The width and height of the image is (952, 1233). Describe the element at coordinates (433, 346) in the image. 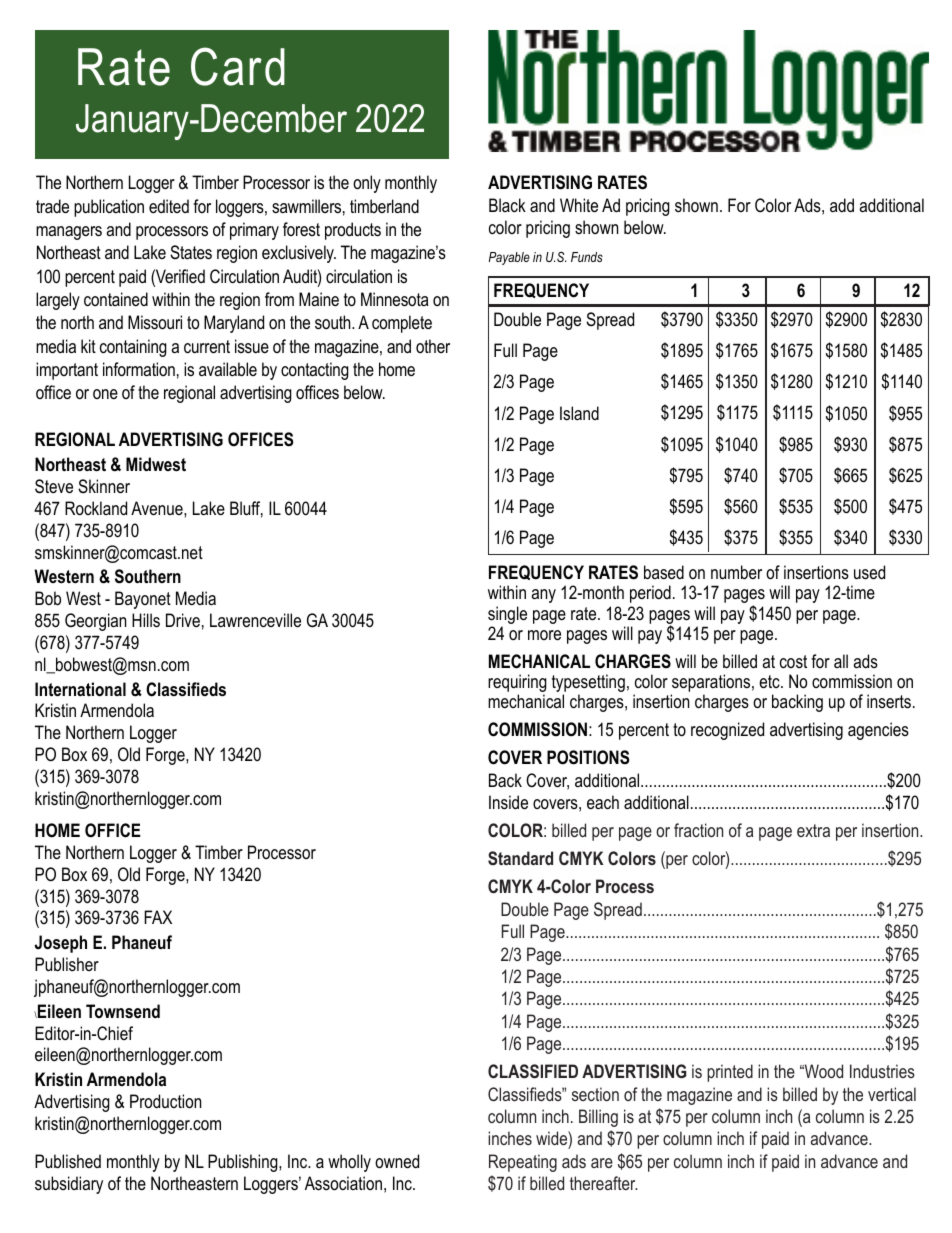

I see `other` at that location.
